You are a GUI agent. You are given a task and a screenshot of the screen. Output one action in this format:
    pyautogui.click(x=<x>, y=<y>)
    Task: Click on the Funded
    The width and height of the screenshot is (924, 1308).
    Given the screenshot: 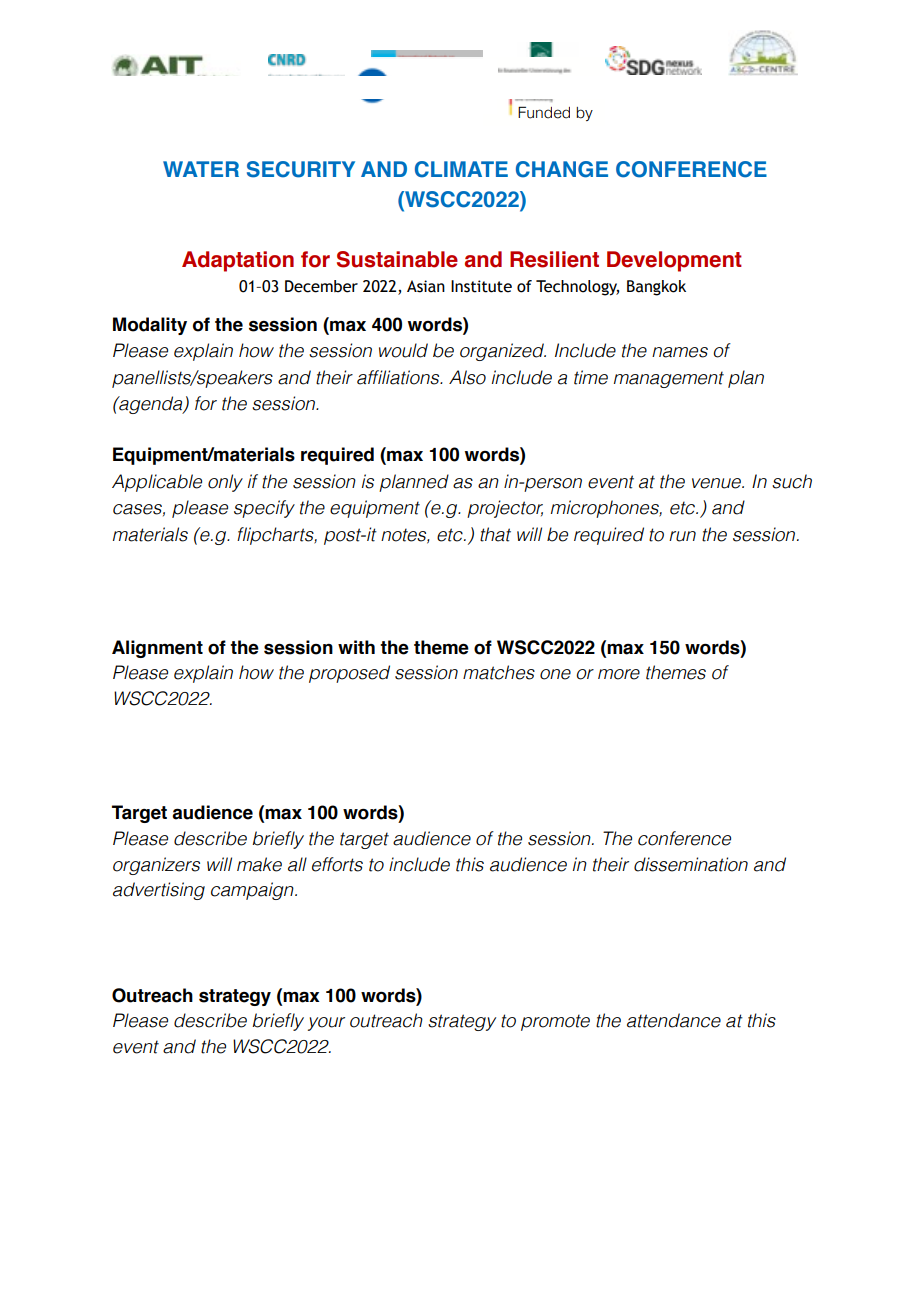 What is the action you would take?
    pyautogui.click(x=544, y=112)
